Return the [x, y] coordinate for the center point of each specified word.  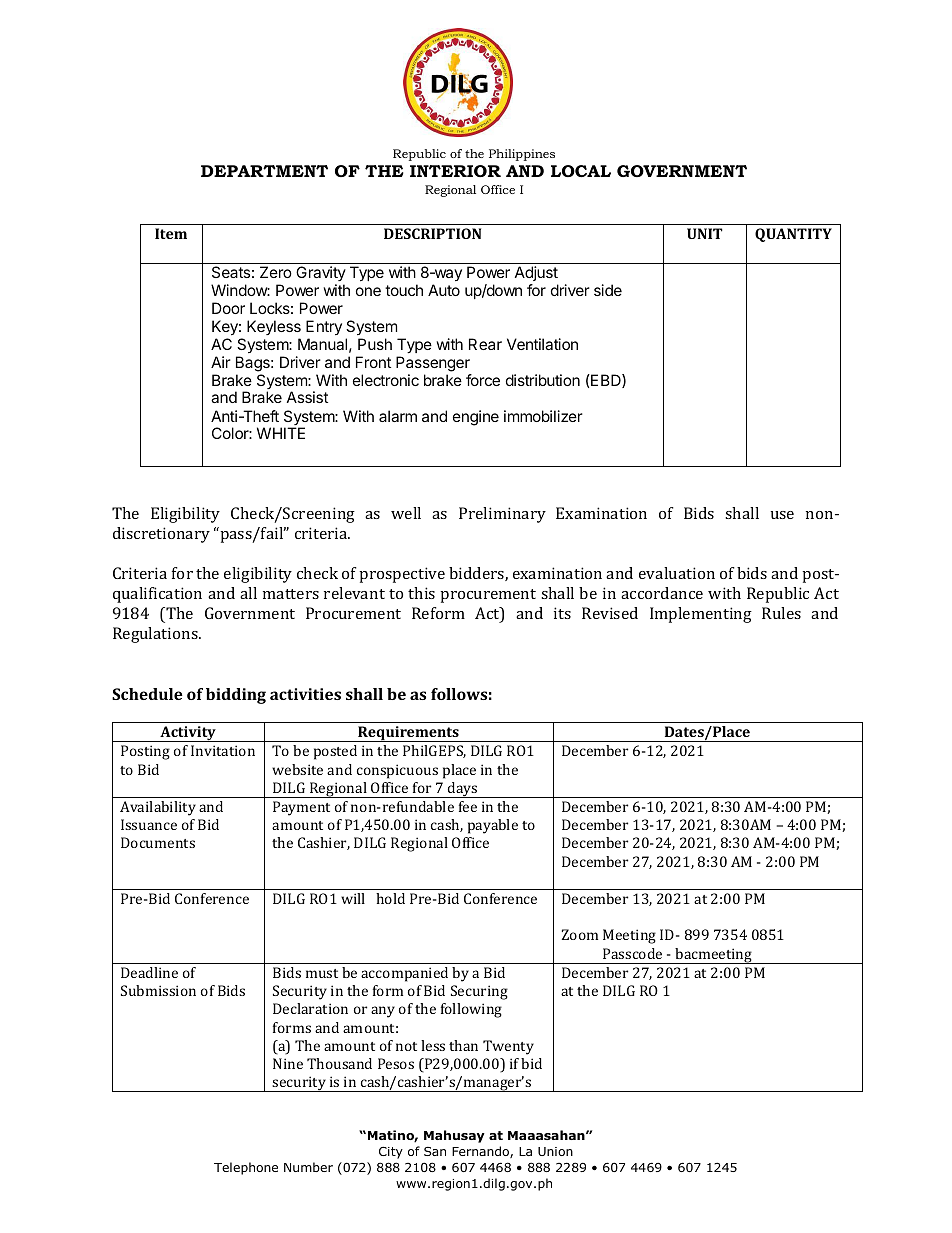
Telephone [246, 1168]
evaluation [677, 573]
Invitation [223, 750]
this [421, 593]
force [483, 380]
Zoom [580, 934]
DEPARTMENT [264, 171]
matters [291, 594]
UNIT [705, 233]
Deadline [149, 972]
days [463, 790]
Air [221, 362]
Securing [479, 992]
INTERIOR [455, 171]
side [608, 290]
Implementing [701, 615]
